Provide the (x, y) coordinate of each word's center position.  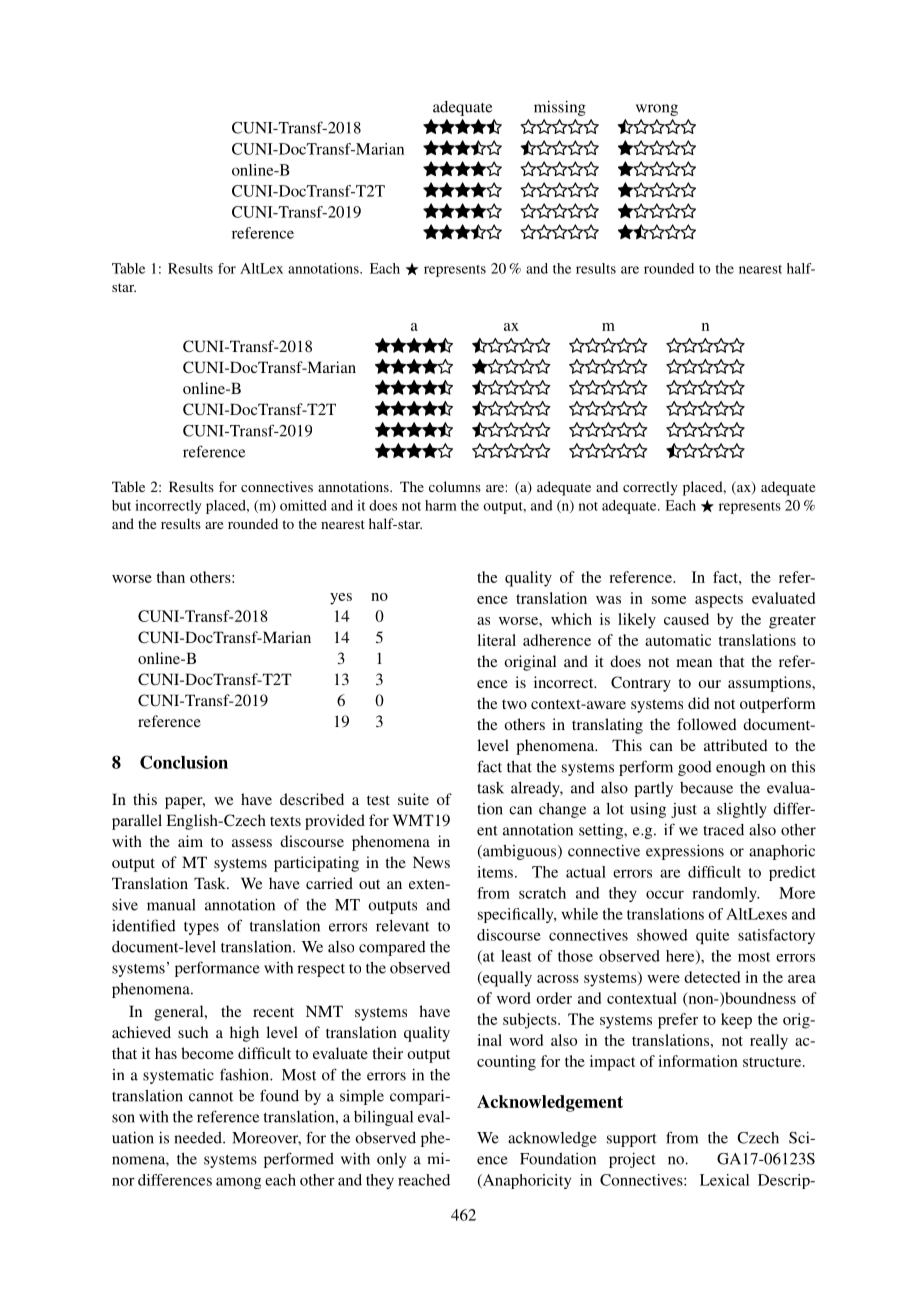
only (391, 1160)
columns (455, 486)
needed (199, 1138)
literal (496, 640)
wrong (657, 110)
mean (694, 663)
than (170, 577)
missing (560, 108)
